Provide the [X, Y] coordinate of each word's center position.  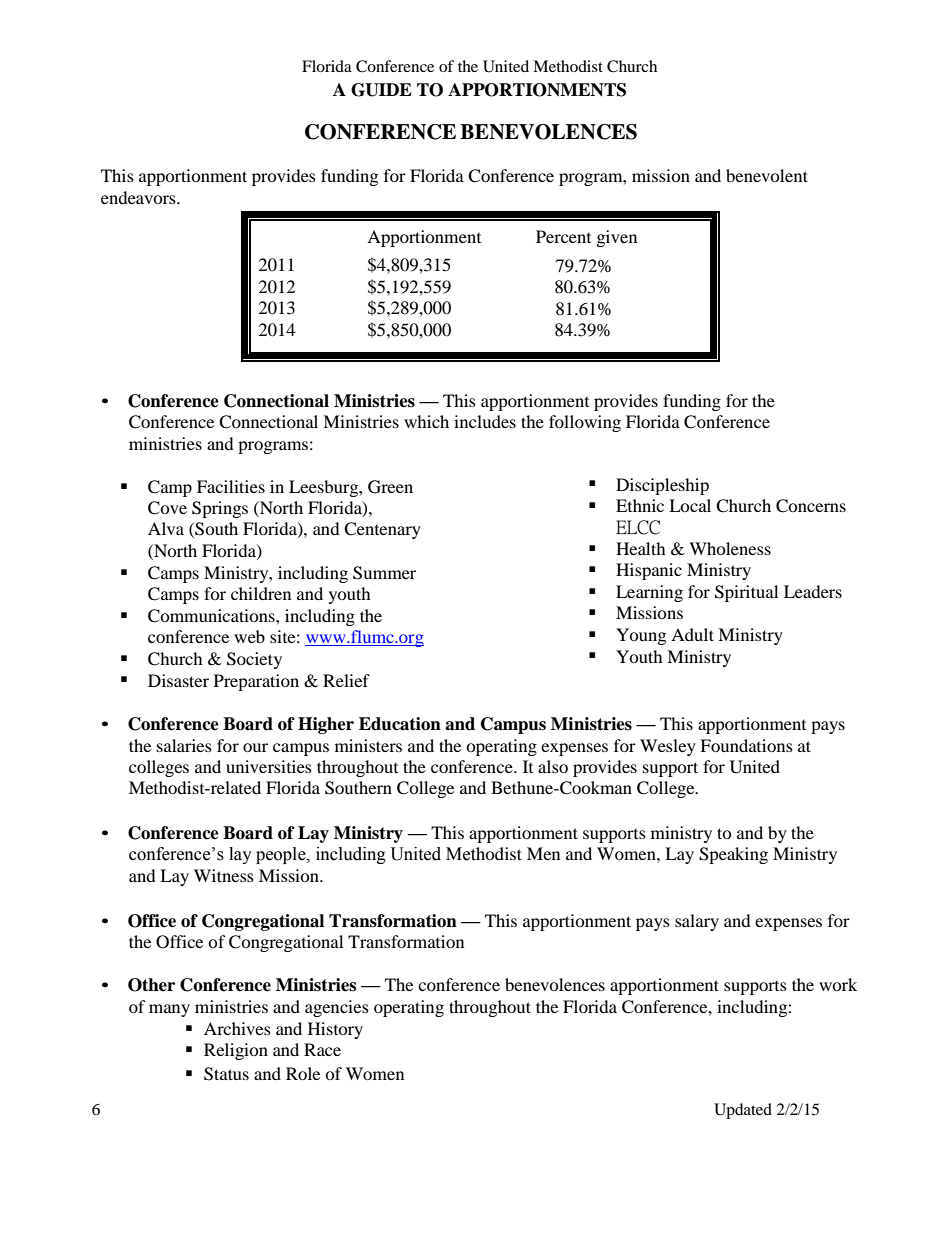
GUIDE [381, 90]
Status [226, 1074]
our [255, 747]
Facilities [231, 486]
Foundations [746, 745]
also [553, 766]
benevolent [767, 175]
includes [485, 421]
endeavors [139, 197]
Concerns [811, 506]
